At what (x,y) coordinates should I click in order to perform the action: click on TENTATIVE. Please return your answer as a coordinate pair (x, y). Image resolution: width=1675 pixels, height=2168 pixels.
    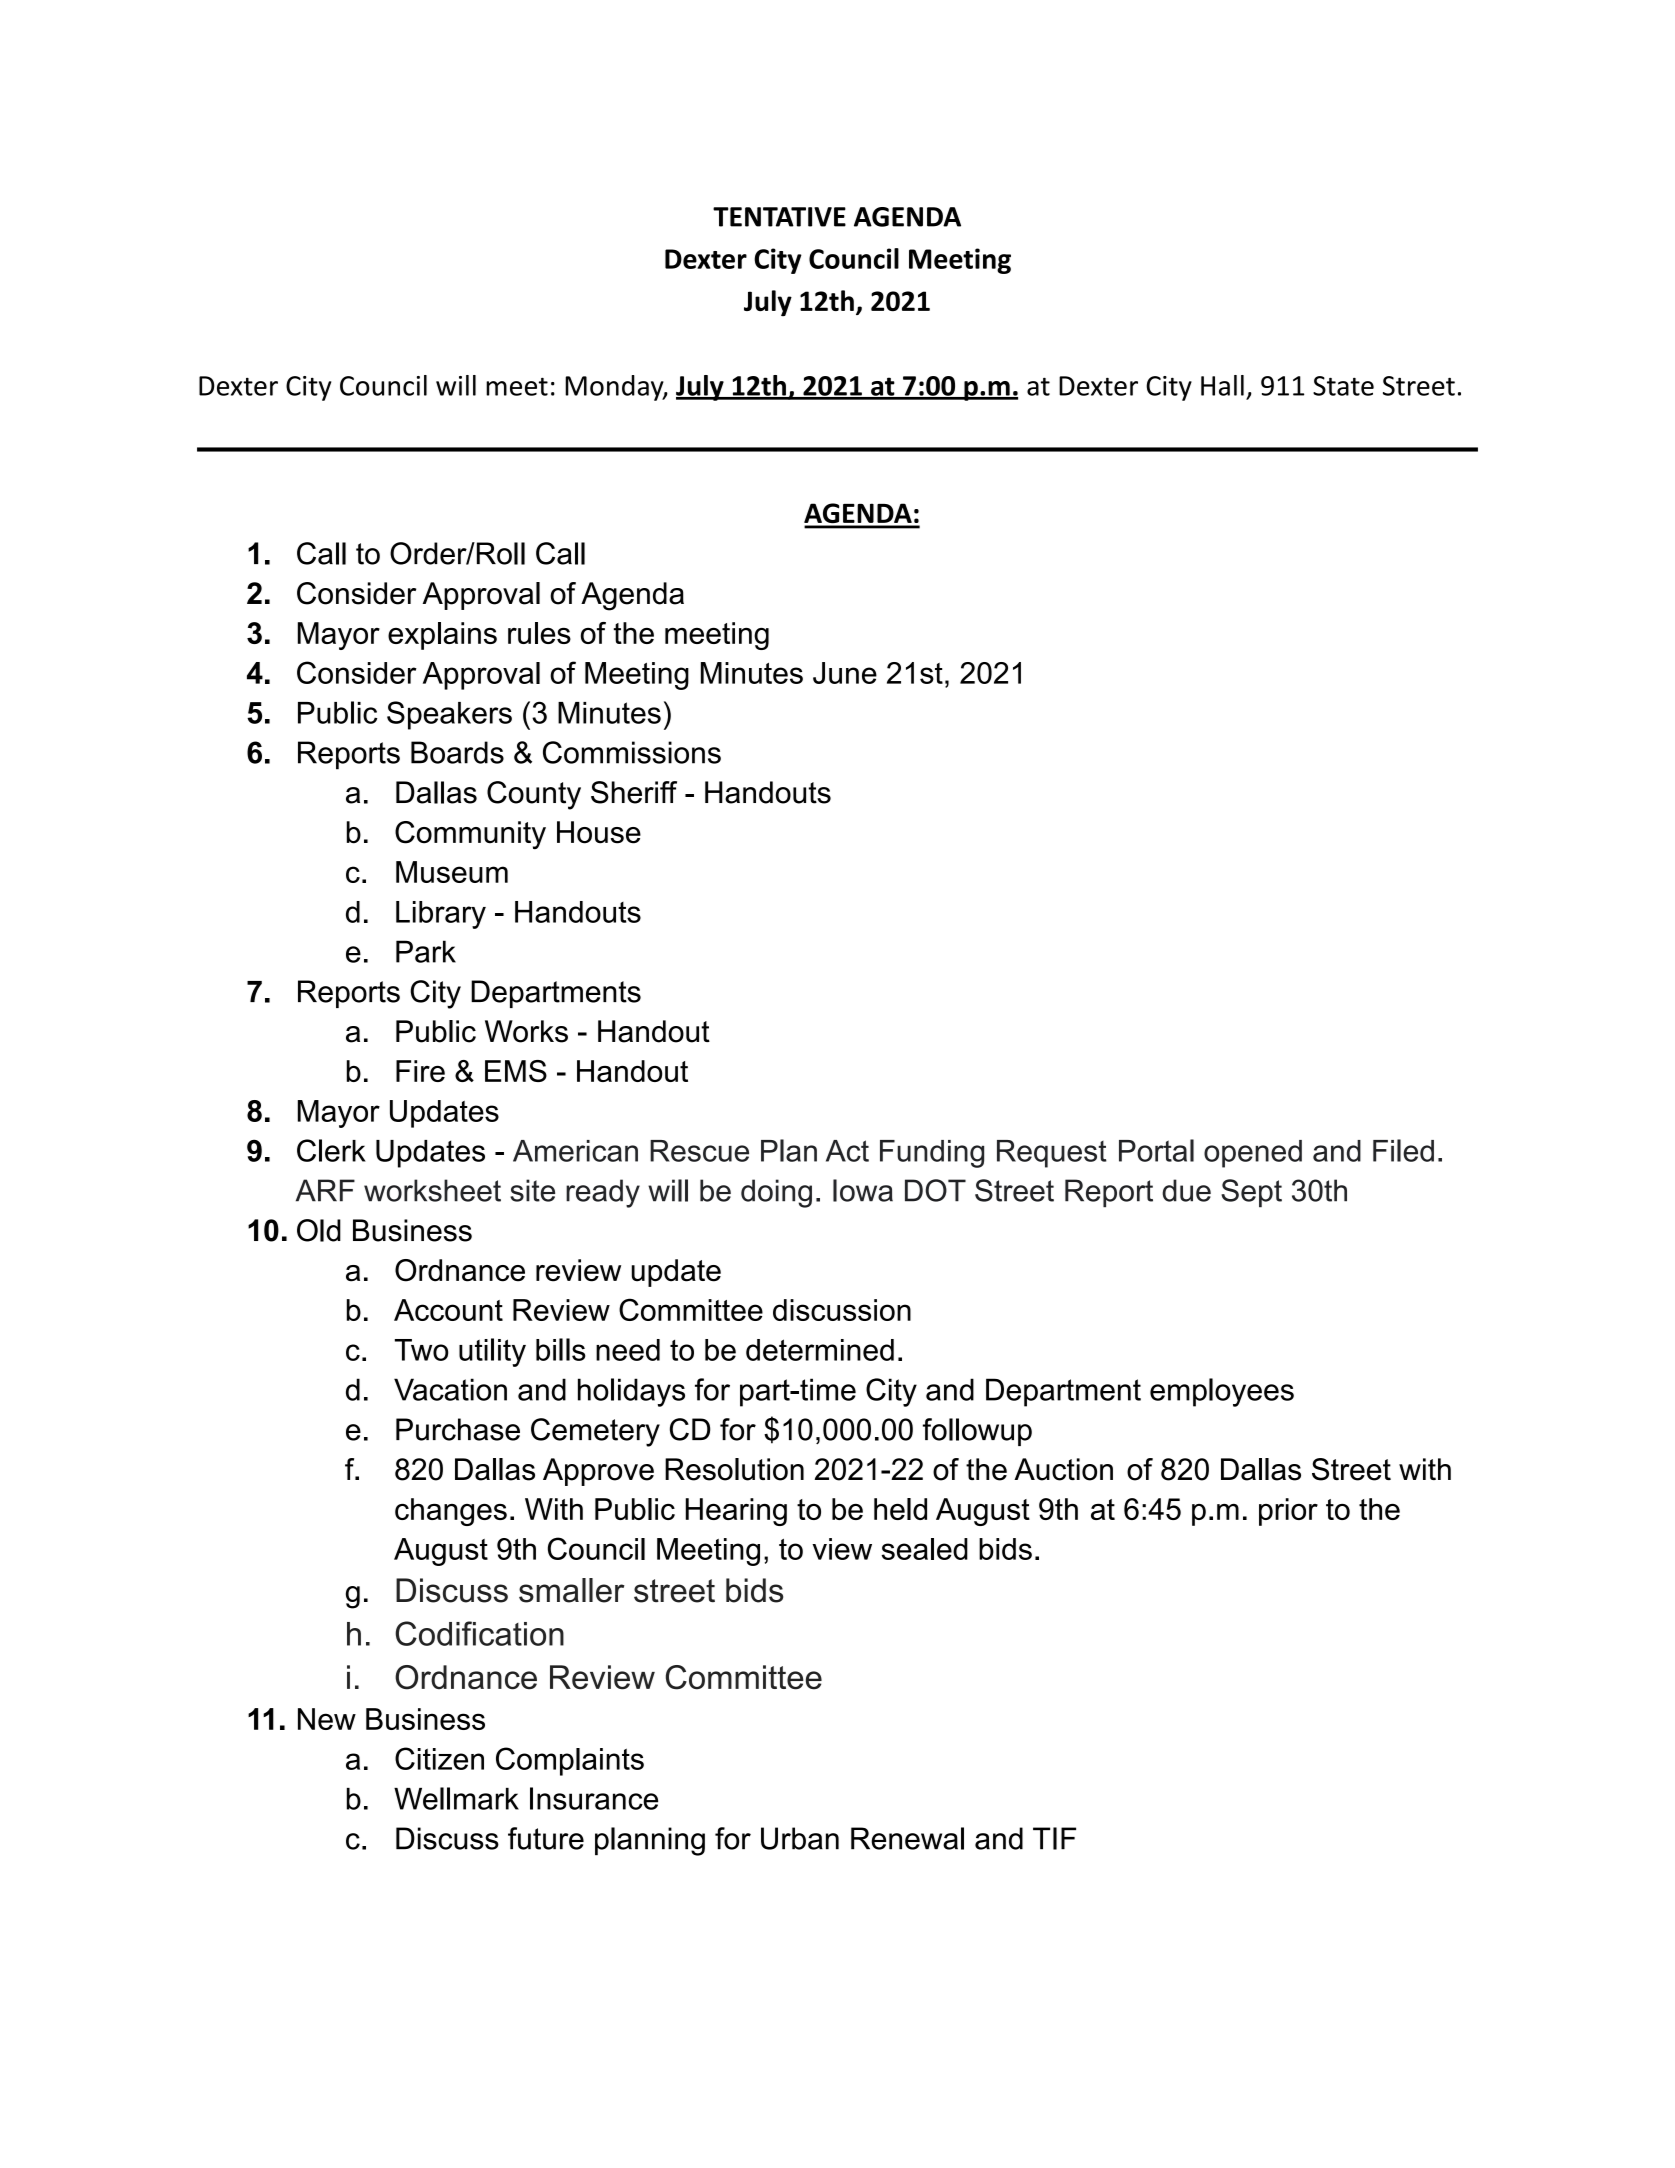
    Looking at the image, I should click on (779, 217).
